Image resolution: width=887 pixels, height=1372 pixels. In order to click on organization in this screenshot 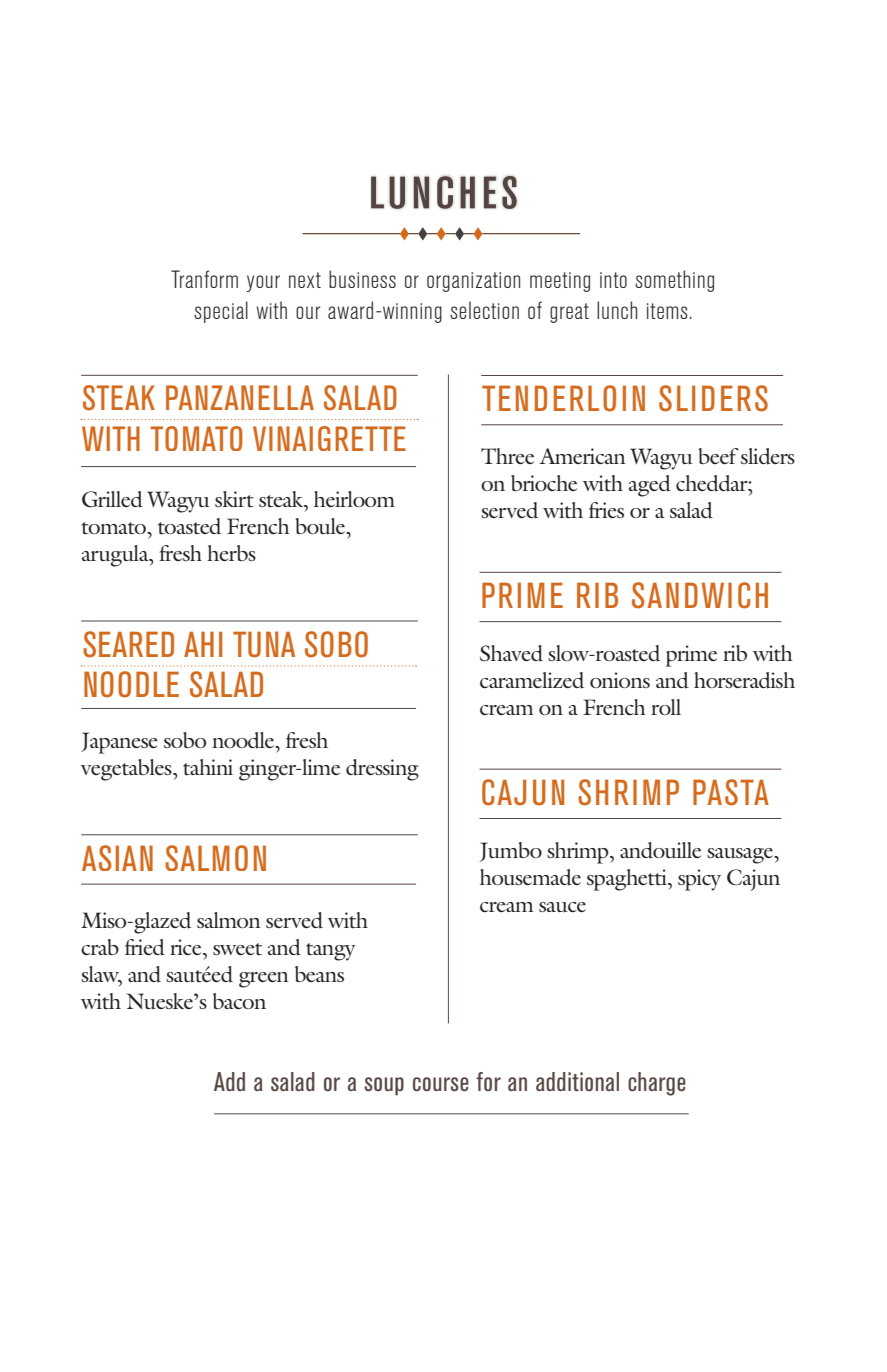, I will do `click(473, 282)`.
